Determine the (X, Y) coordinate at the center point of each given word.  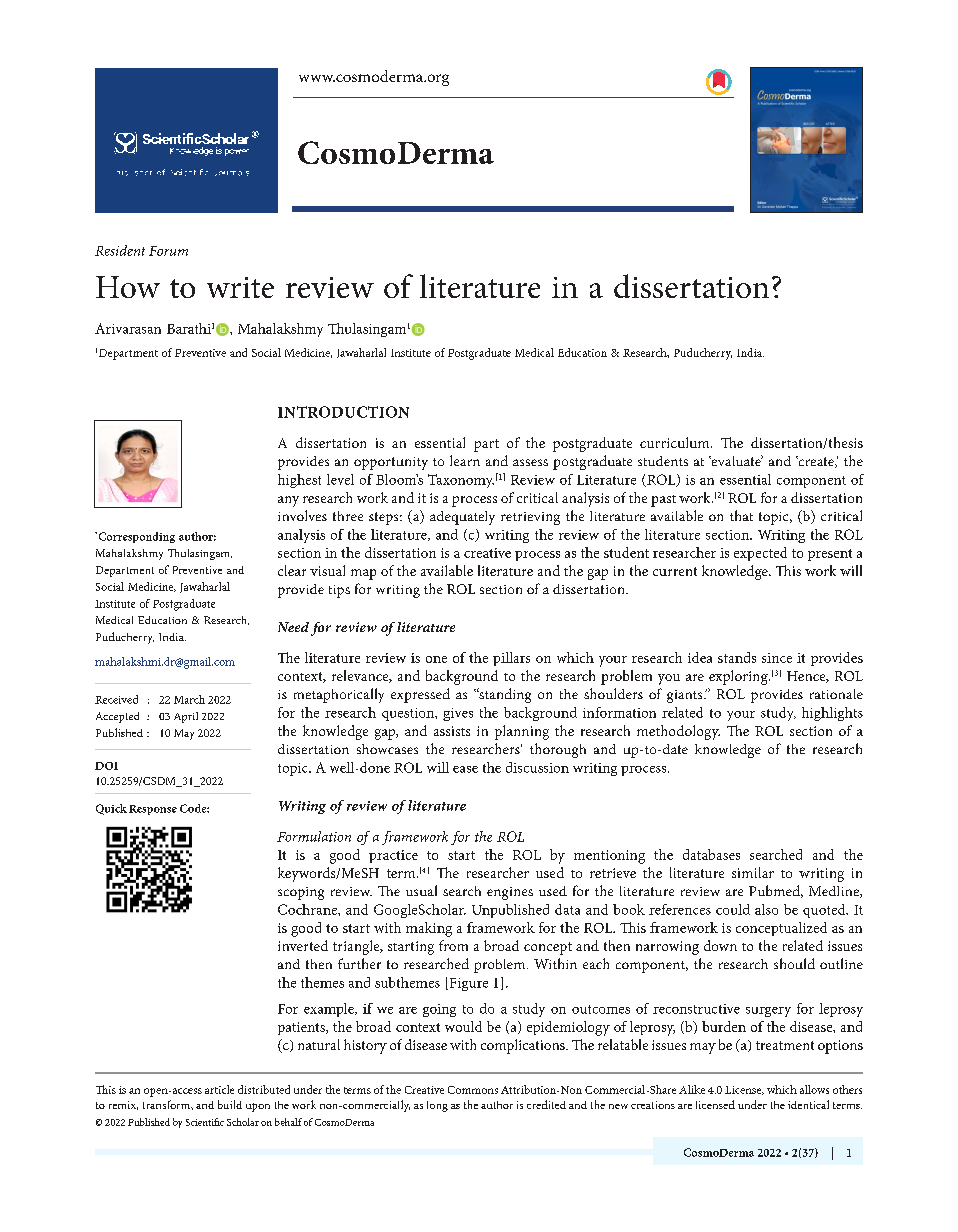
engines (510, 893)
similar (753, 872)
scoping (301, 893)
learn (465, 460)
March (189, 699)
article (219, 1089)
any (288, 501)
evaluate (736, 460)
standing (504, 695)
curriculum (676, 442)
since (777, 658)
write (240, 287)
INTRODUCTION (343, 412)
